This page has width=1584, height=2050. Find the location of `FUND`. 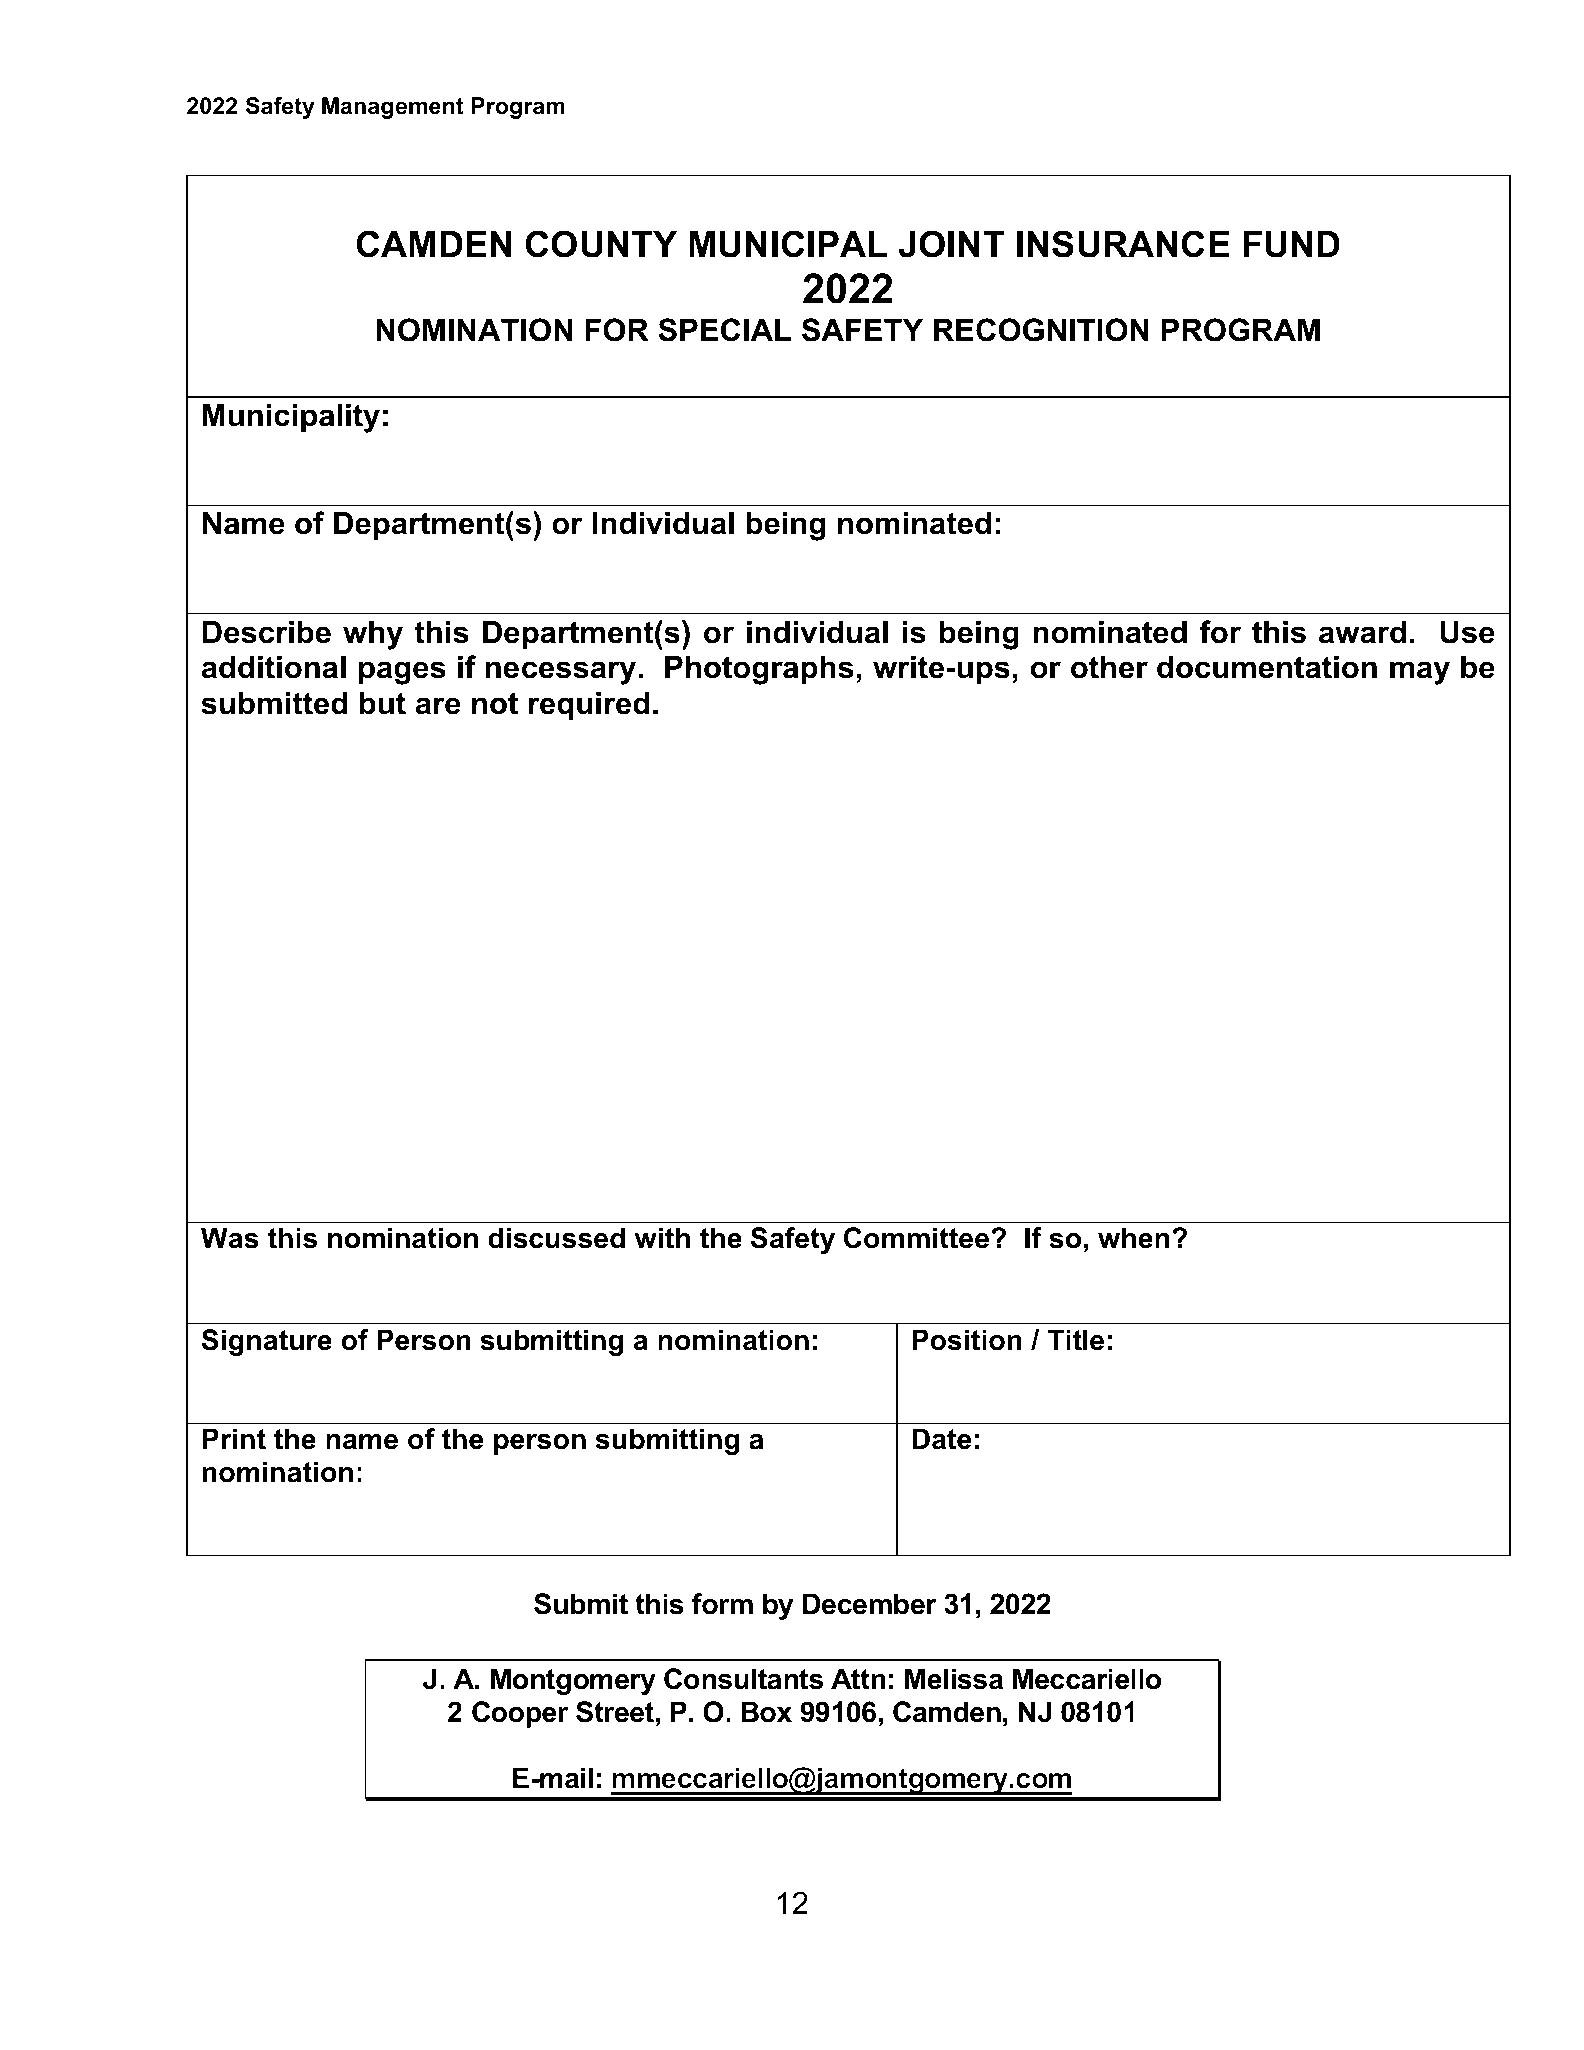

FUND is located at coordinates (1291, 244).
